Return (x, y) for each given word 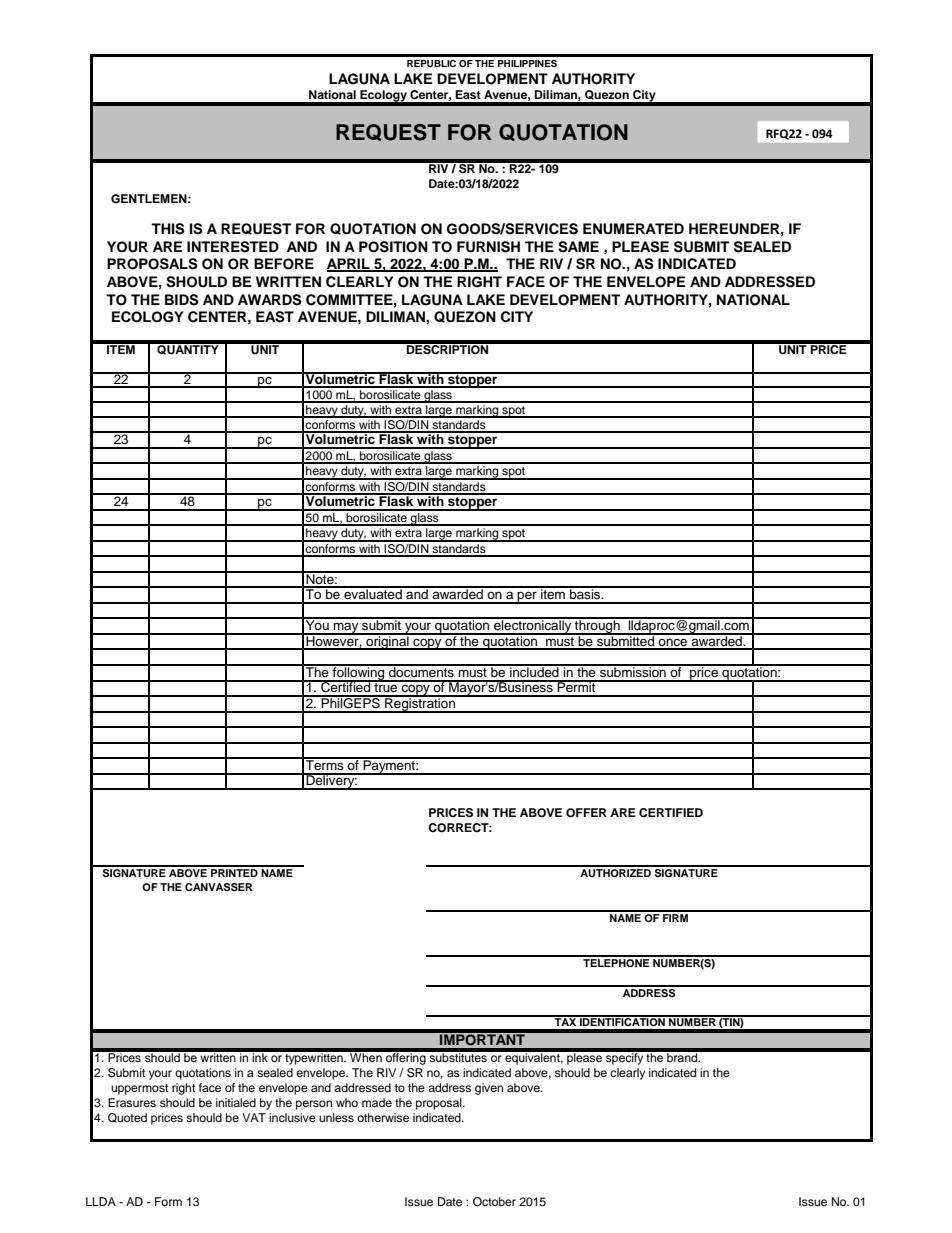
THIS (168, 229)
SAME (578, 247)
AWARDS (270, 300)
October (494, 1202)
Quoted (127, 1118)
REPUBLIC (431, 63)
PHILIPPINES (527, 63)
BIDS (182, 300)
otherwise (383, 1117)
